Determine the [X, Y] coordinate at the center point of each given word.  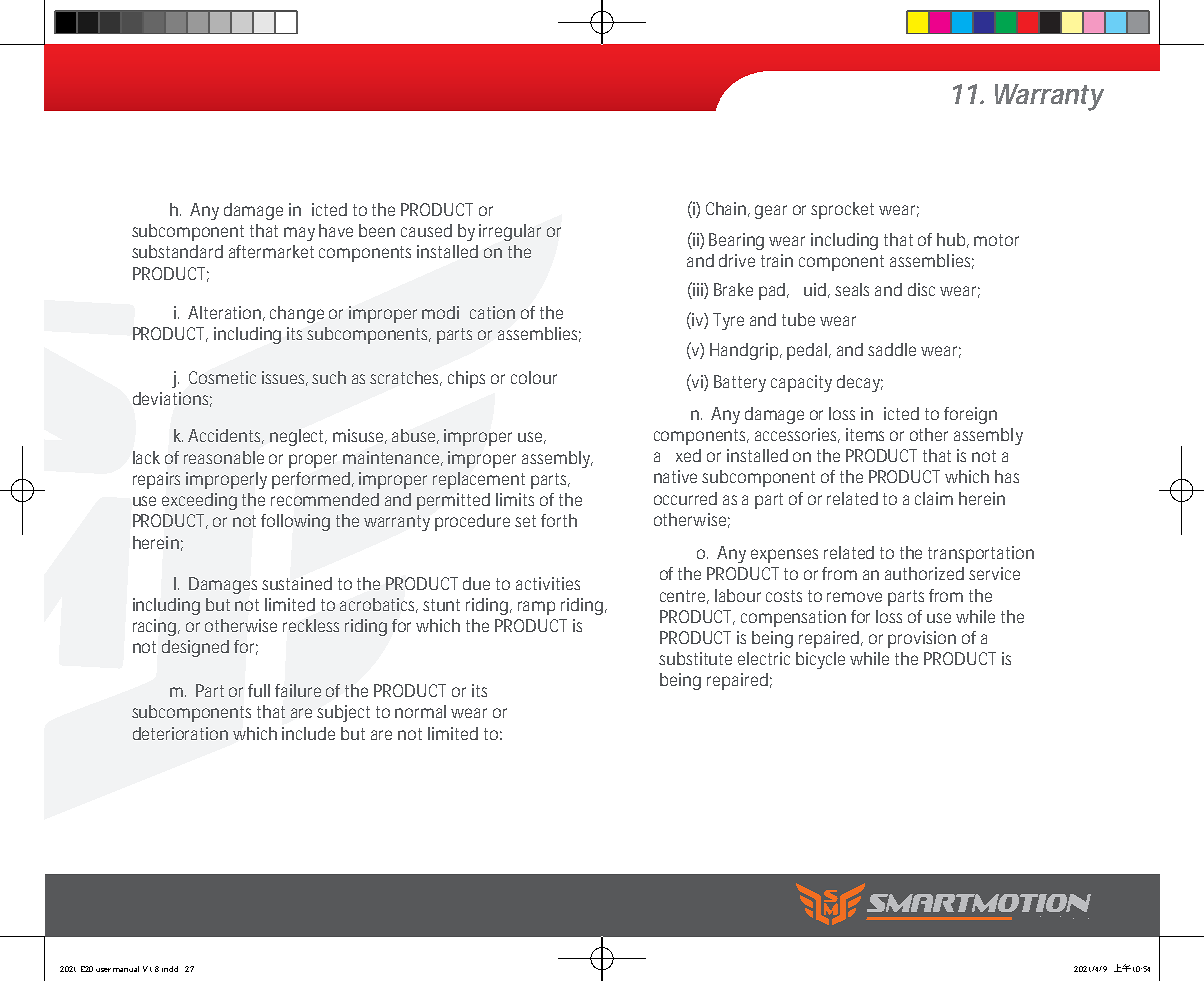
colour [534, 377]
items [865, 434]
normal [420, 711]
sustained [297, 583]
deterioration [180, 733]
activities [548, 583]
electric [764, 658]
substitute [695, 658]
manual [126, 969]
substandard [177, 251]
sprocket [842, 210]
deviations [172, 399]
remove [854, 597]
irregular [510, 232]
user [103, 970]
